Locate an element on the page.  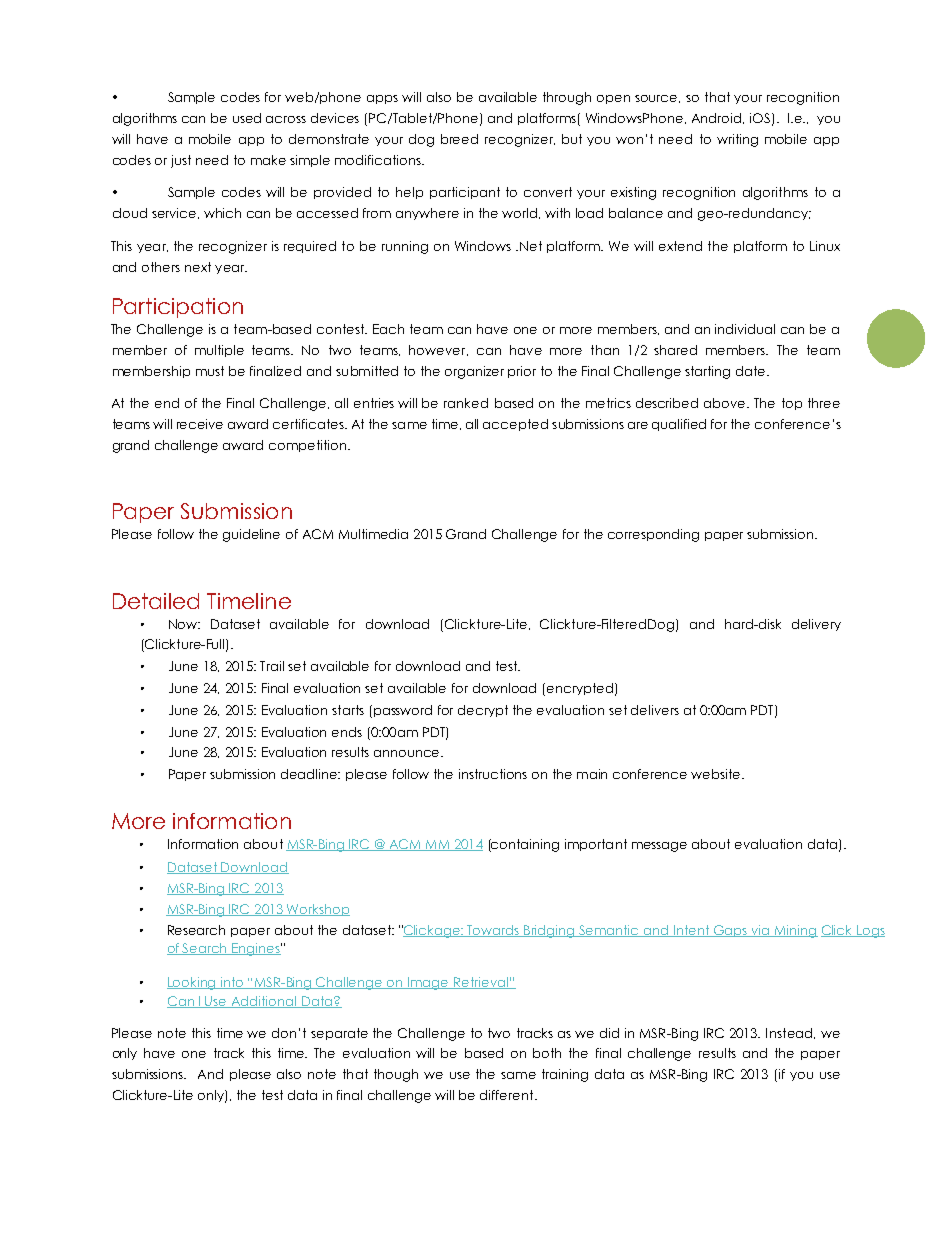
receive is located at coordinates (200, 424).
